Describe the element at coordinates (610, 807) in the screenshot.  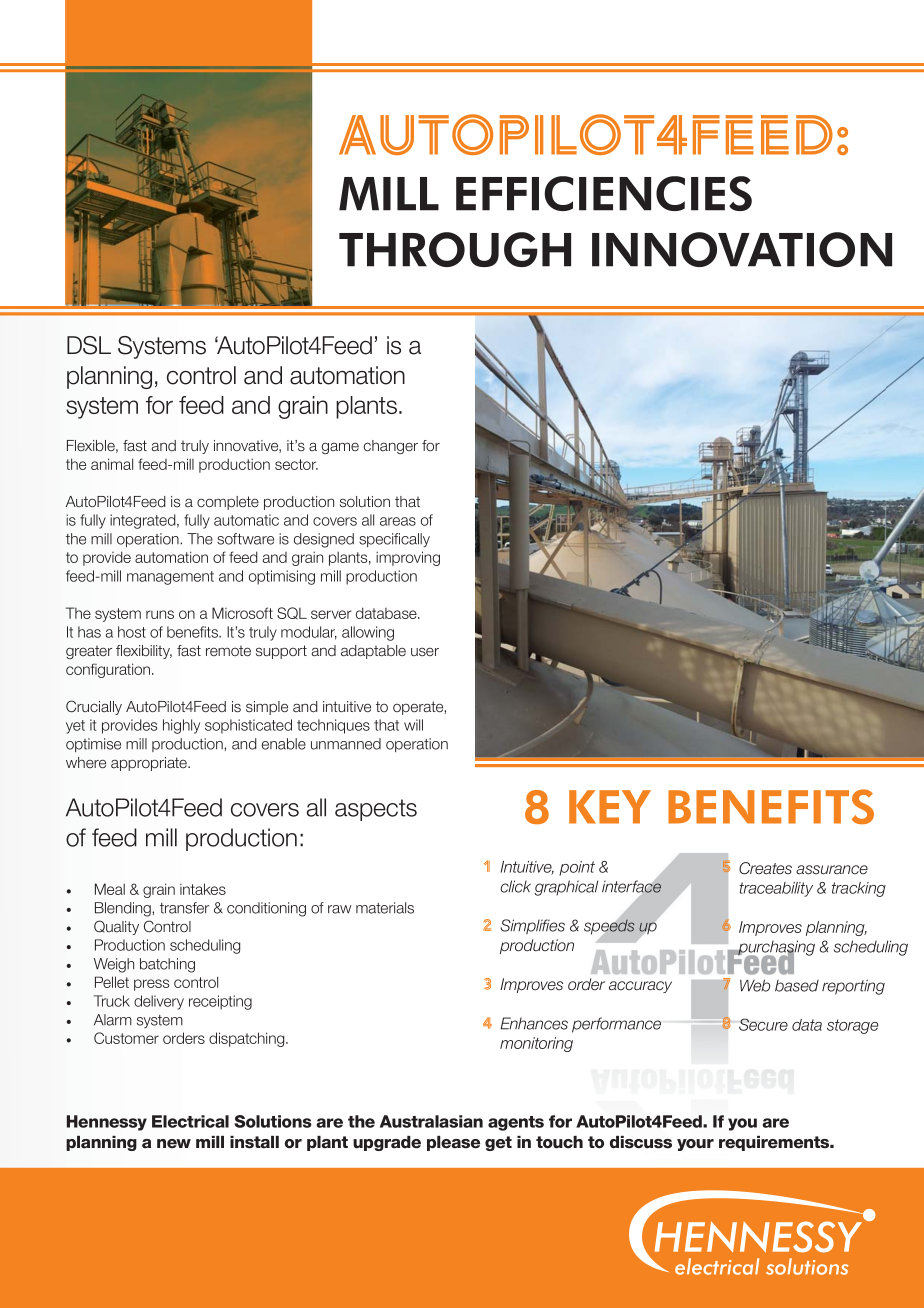
I see `KEY` at that location.
